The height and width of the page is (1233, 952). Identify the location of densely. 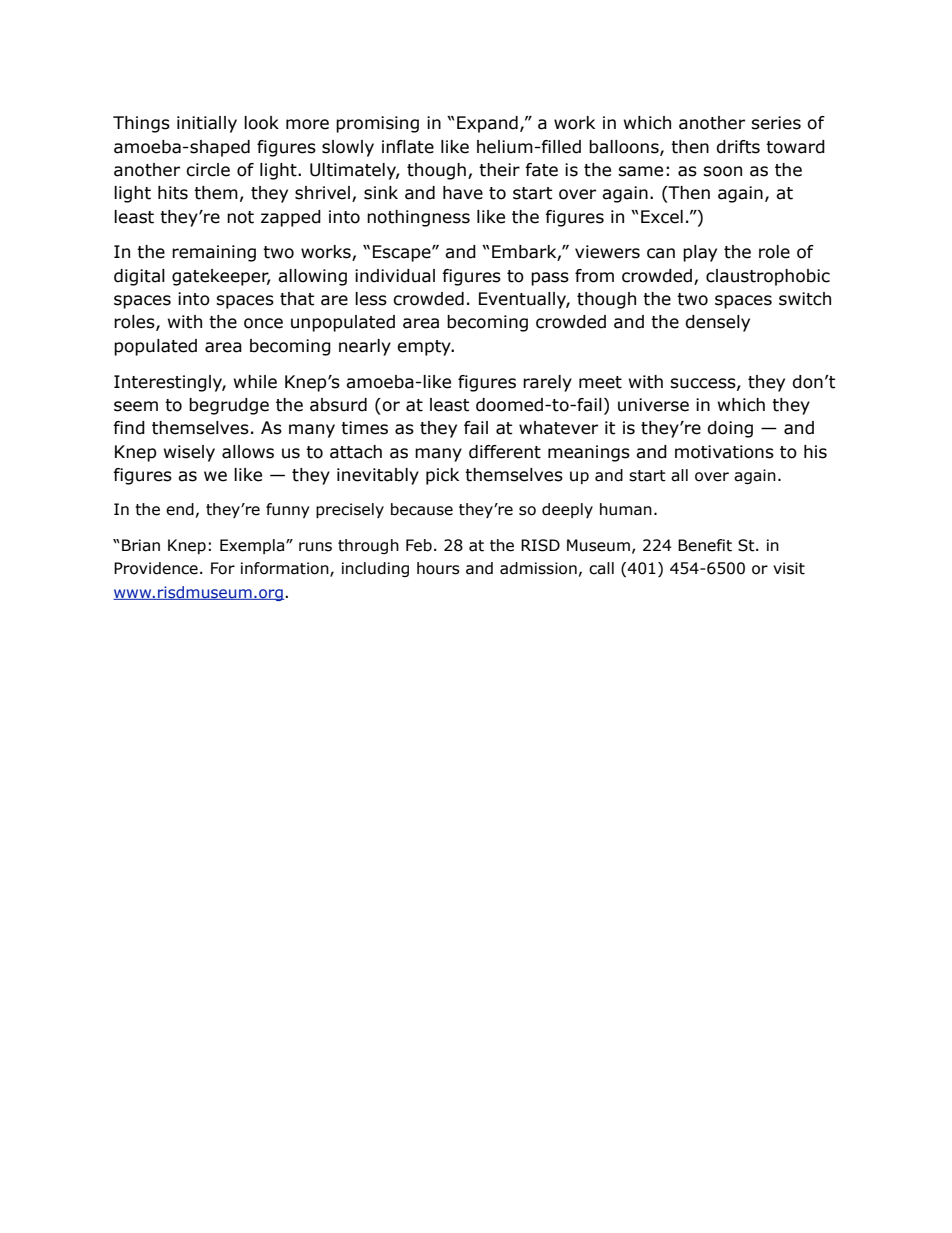
(717, 323).
